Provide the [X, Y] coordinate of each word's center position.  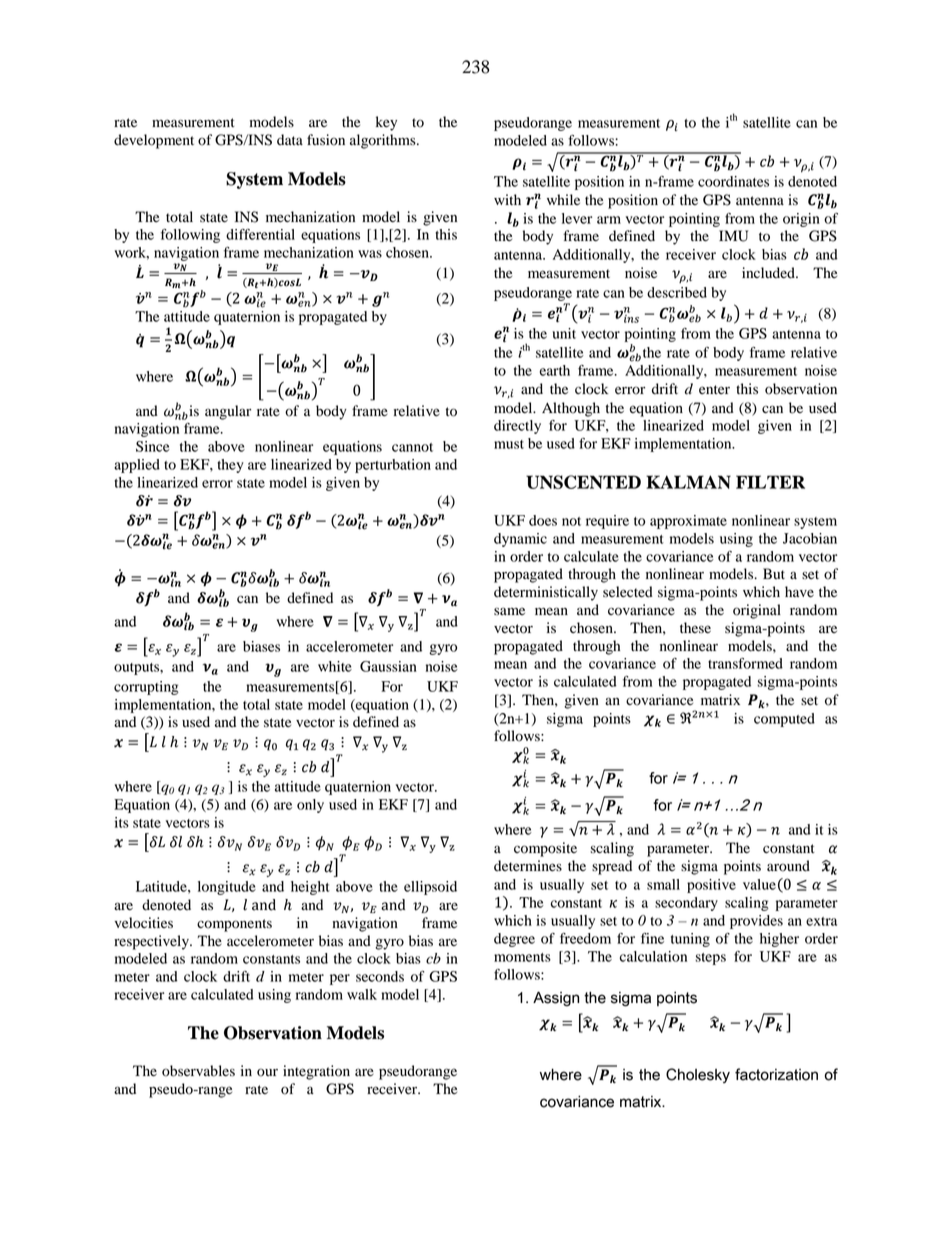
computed [784, 720]
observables [198, 1071]
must [509, 444]
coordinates [733, 181]
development [154, 141]
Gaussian [388, 666]
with [507, 199]
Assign [556, 999]
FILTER [770, 482]
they [230, 466]
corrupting [146, 688]
